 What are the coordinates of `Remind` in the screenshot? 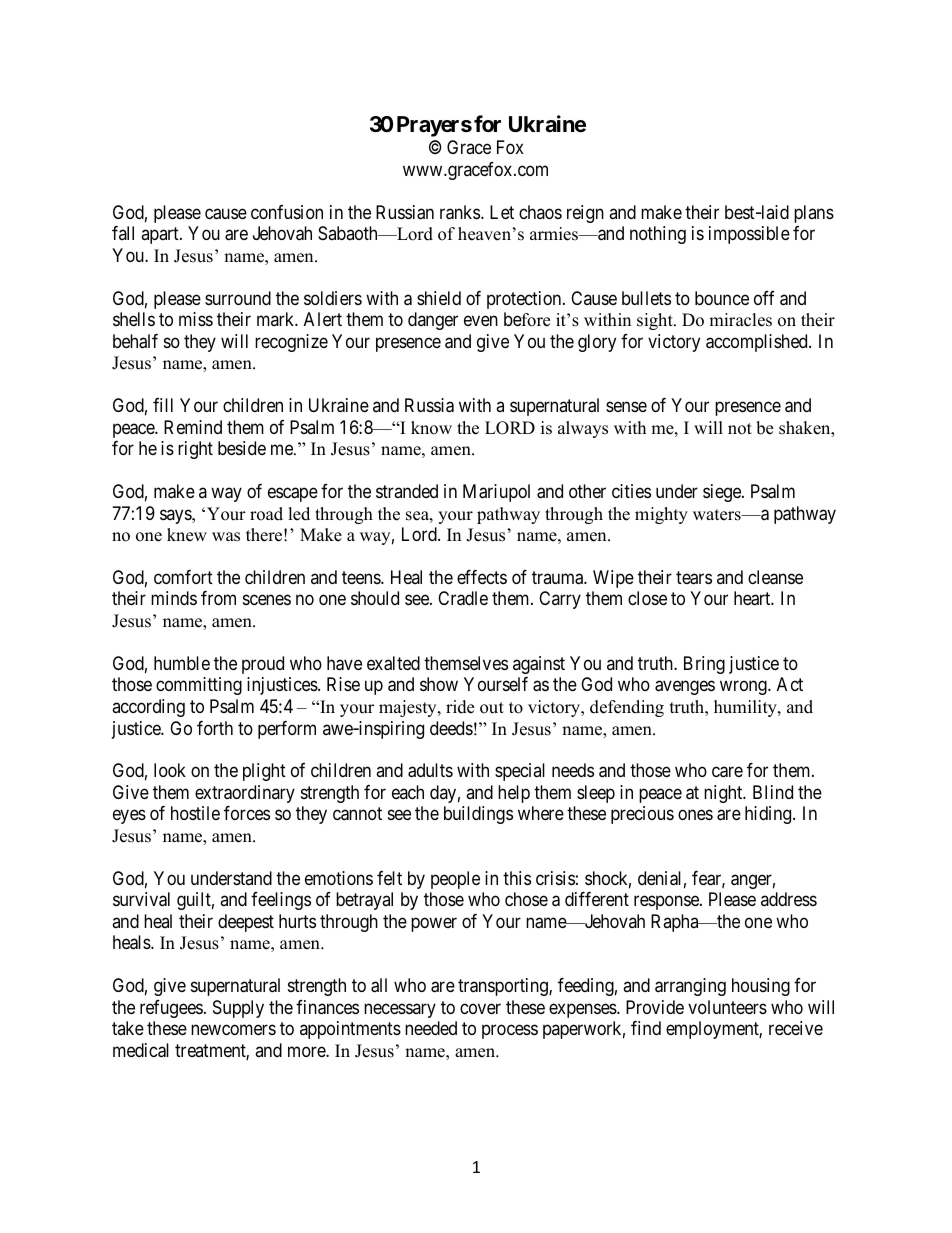 It's located at (193, 427).
